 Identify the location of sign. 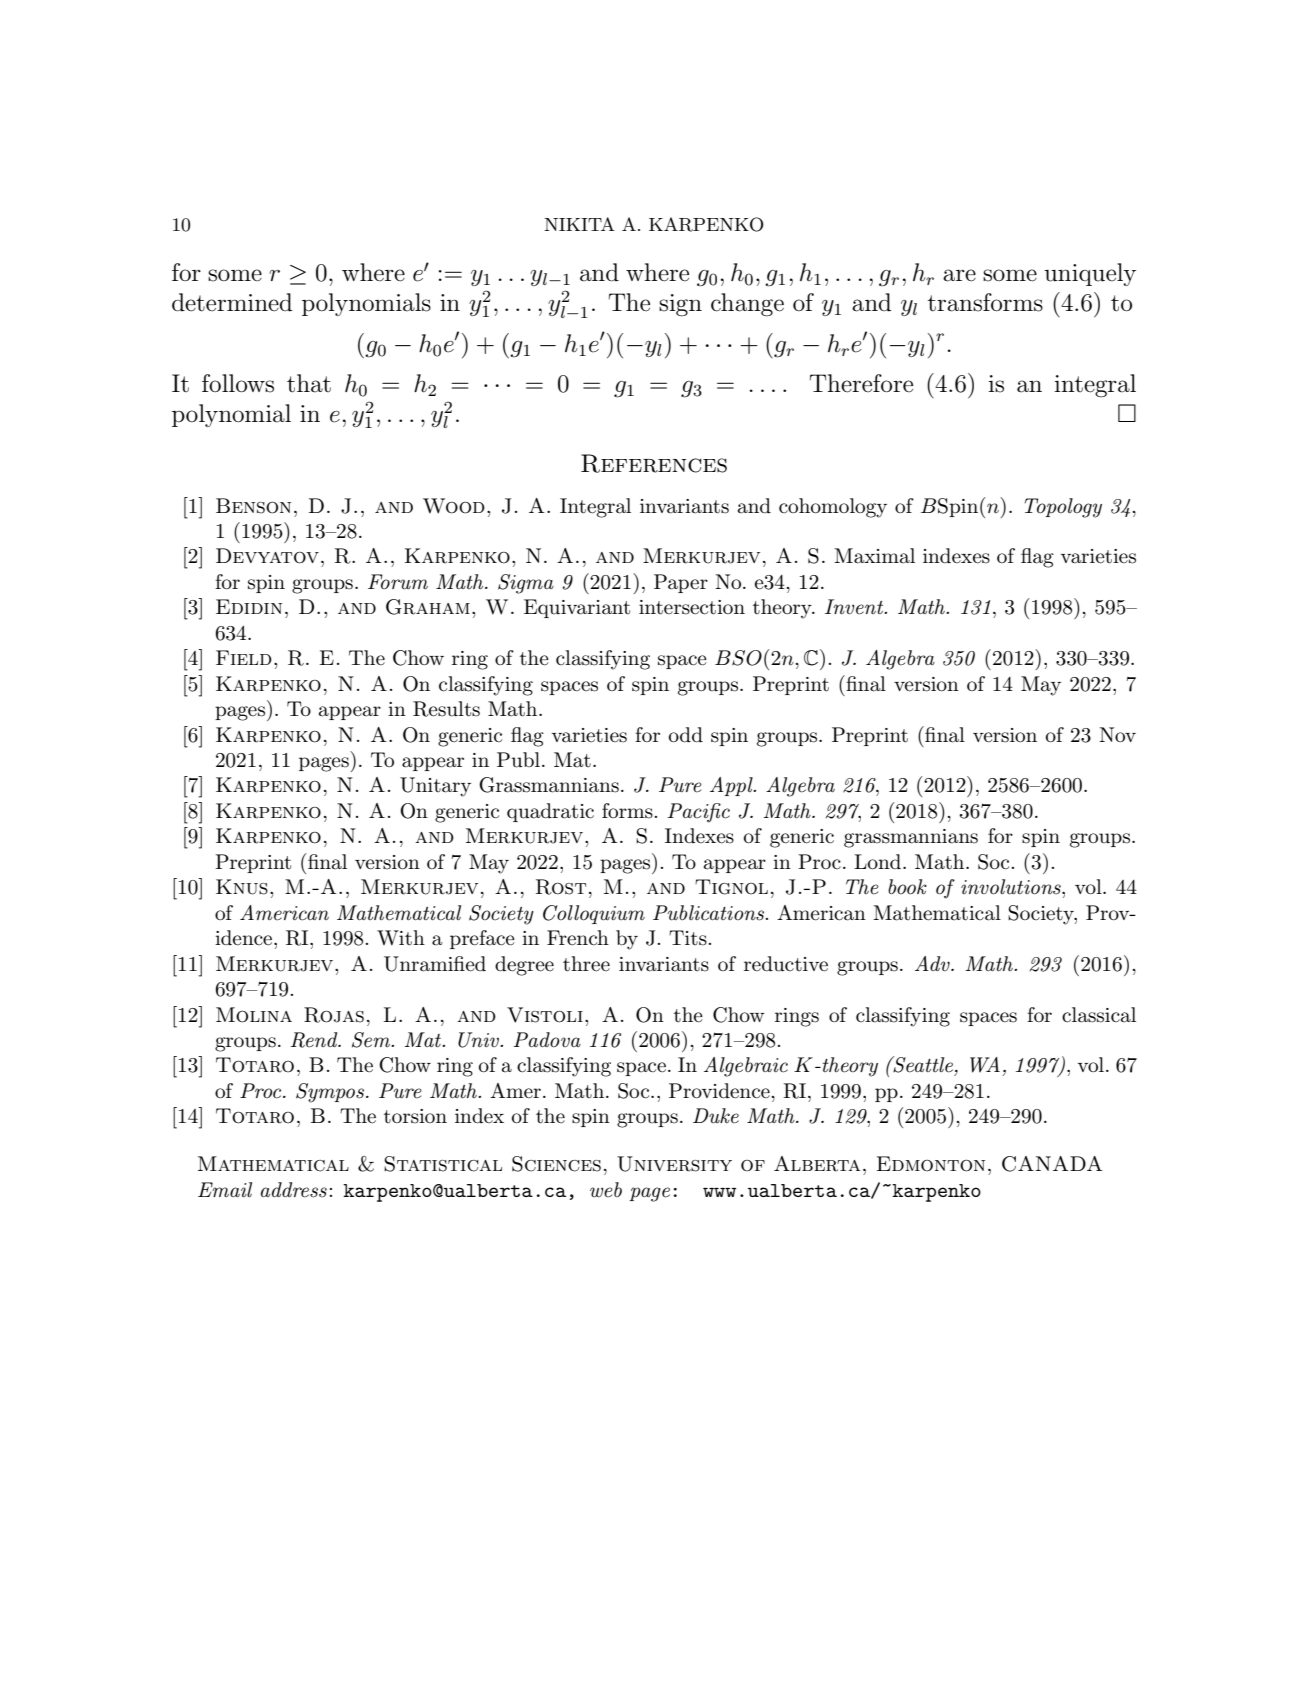
(680, 305).
